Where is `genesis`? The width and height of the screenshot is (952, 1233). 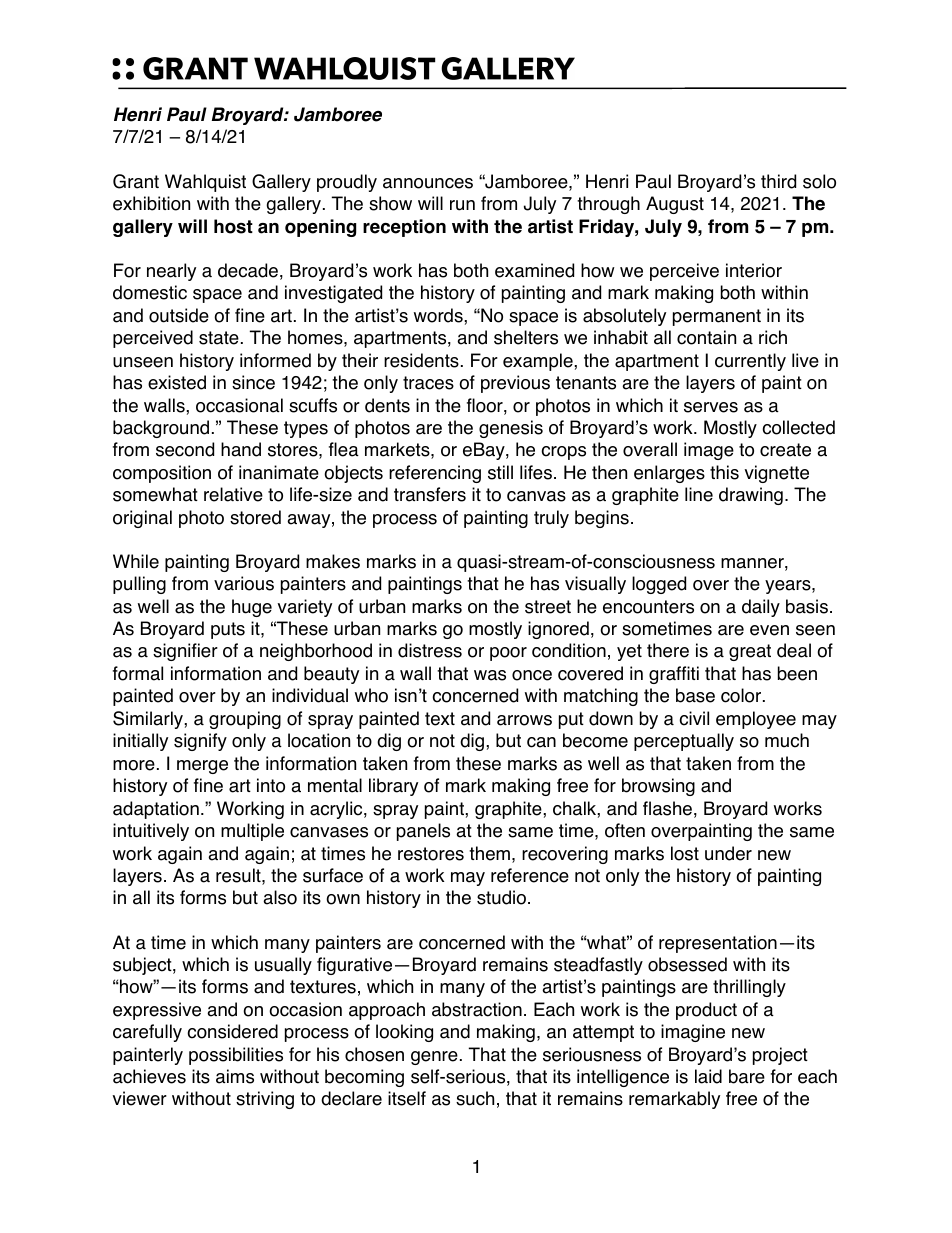
genesis is located at coordinates (511, 429).
